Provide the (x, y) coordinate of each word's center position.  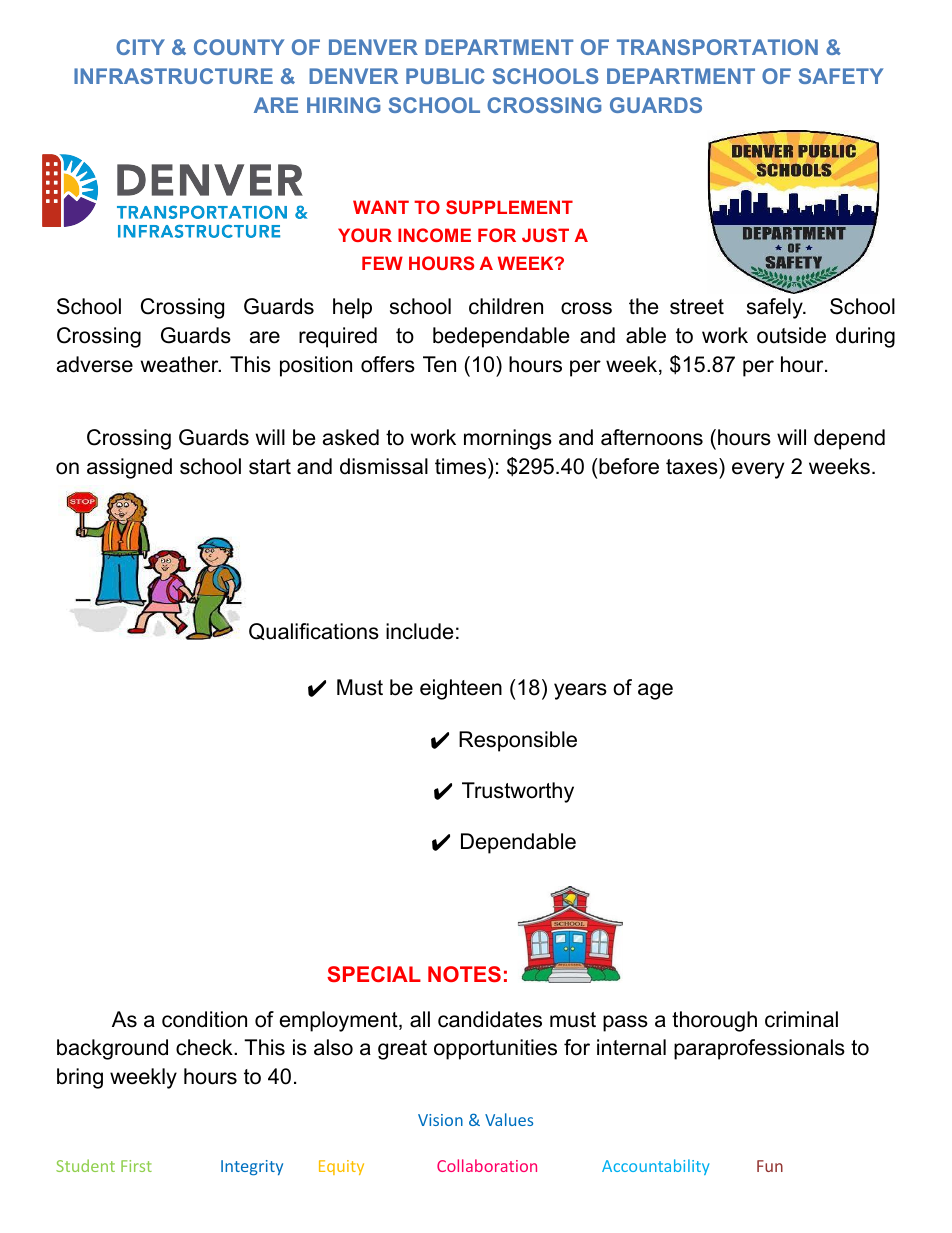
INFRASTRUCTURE (173, 76)
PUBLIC (445, 76)
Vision (440, 1120)
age (655, 691)
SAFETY (841, 76)
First (136, 1166)
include (419, 631)
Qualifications (314, 631)
